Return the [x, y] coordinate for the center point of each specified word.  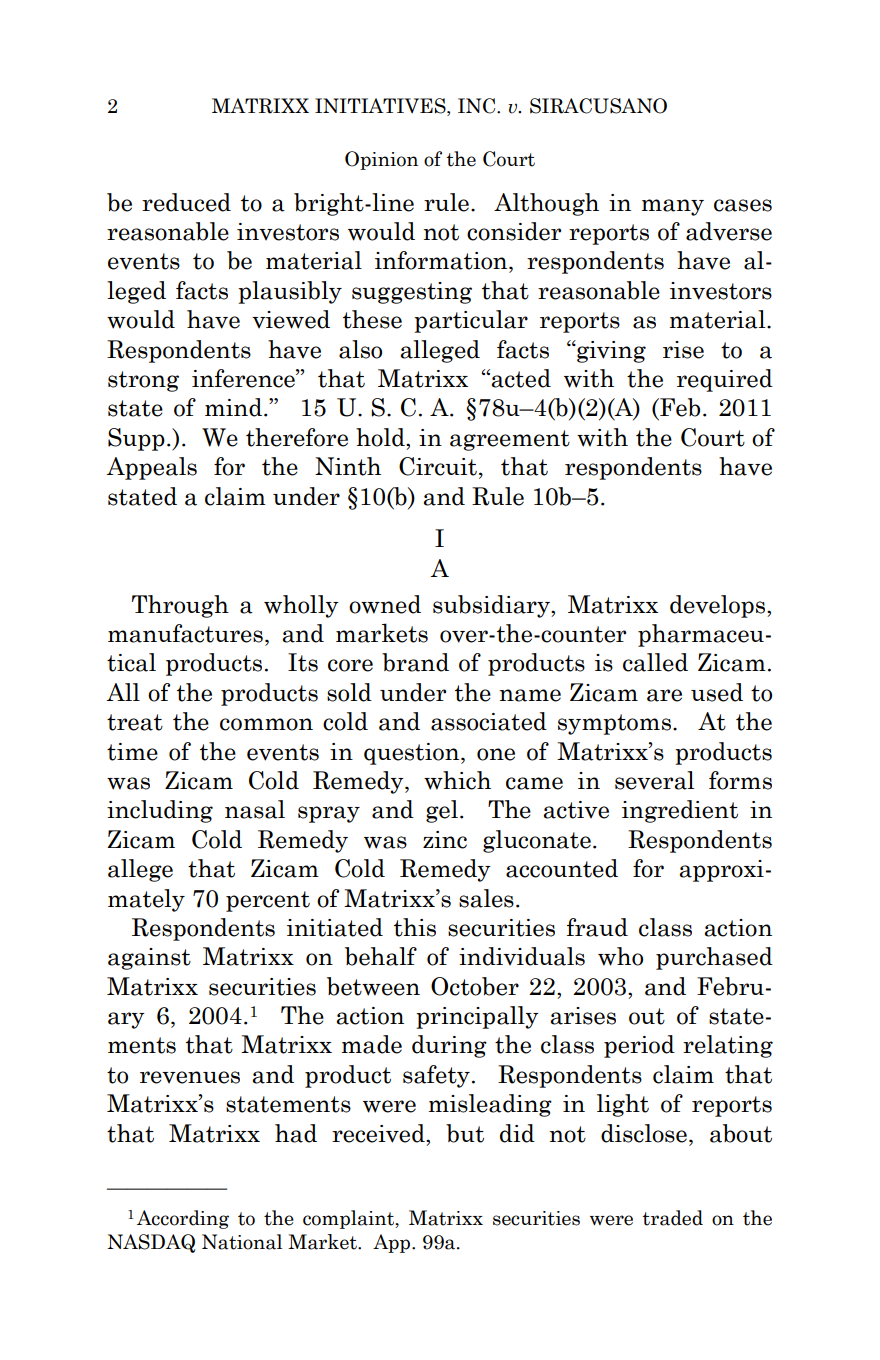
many [673, 207]
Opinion [381, 160]
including [160, 811]
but [465, 1133]
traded [672, 1218]
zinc [445, 840]
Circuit [438, 466]
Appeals [151, 468]
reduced [186, 202]
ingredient [680, 811]
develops [719, 606]
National [242, 1242]
